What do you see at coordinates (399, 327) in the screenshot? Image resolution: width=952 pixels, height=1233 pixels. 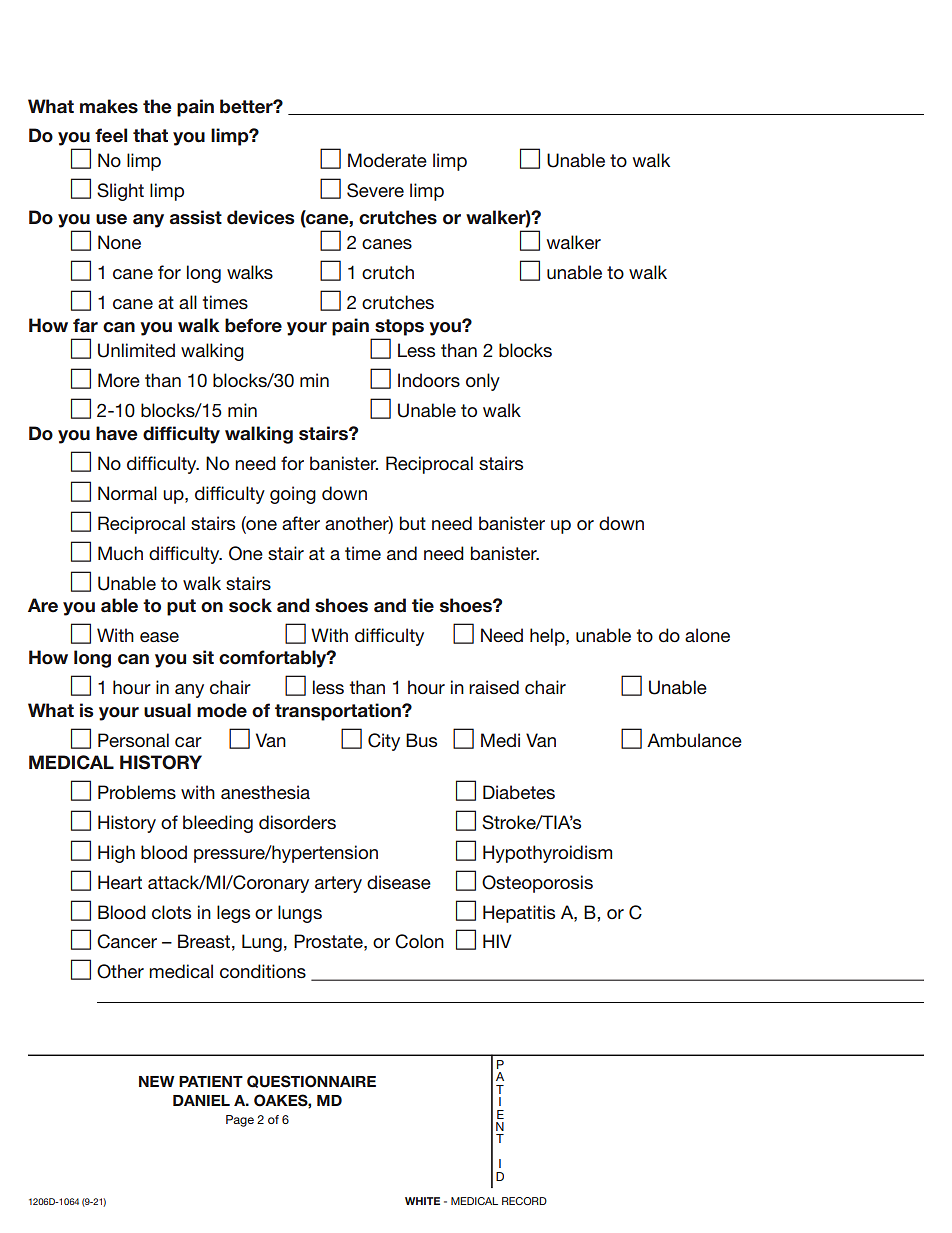 I see `stops` at bounding box center [399, 327].
